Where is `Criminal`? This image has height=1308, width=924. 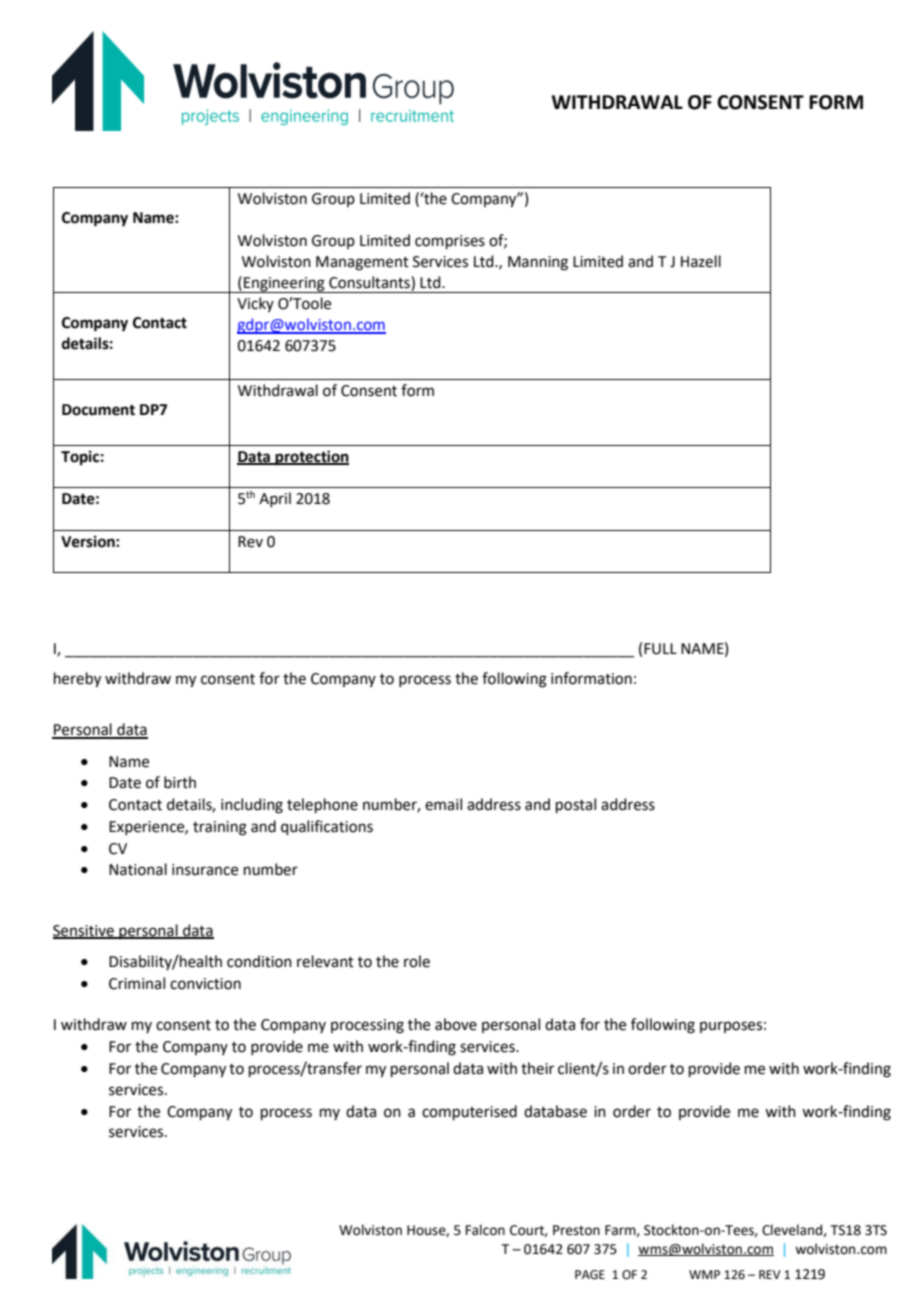 Criminal is located at coordinates (137, 983).
